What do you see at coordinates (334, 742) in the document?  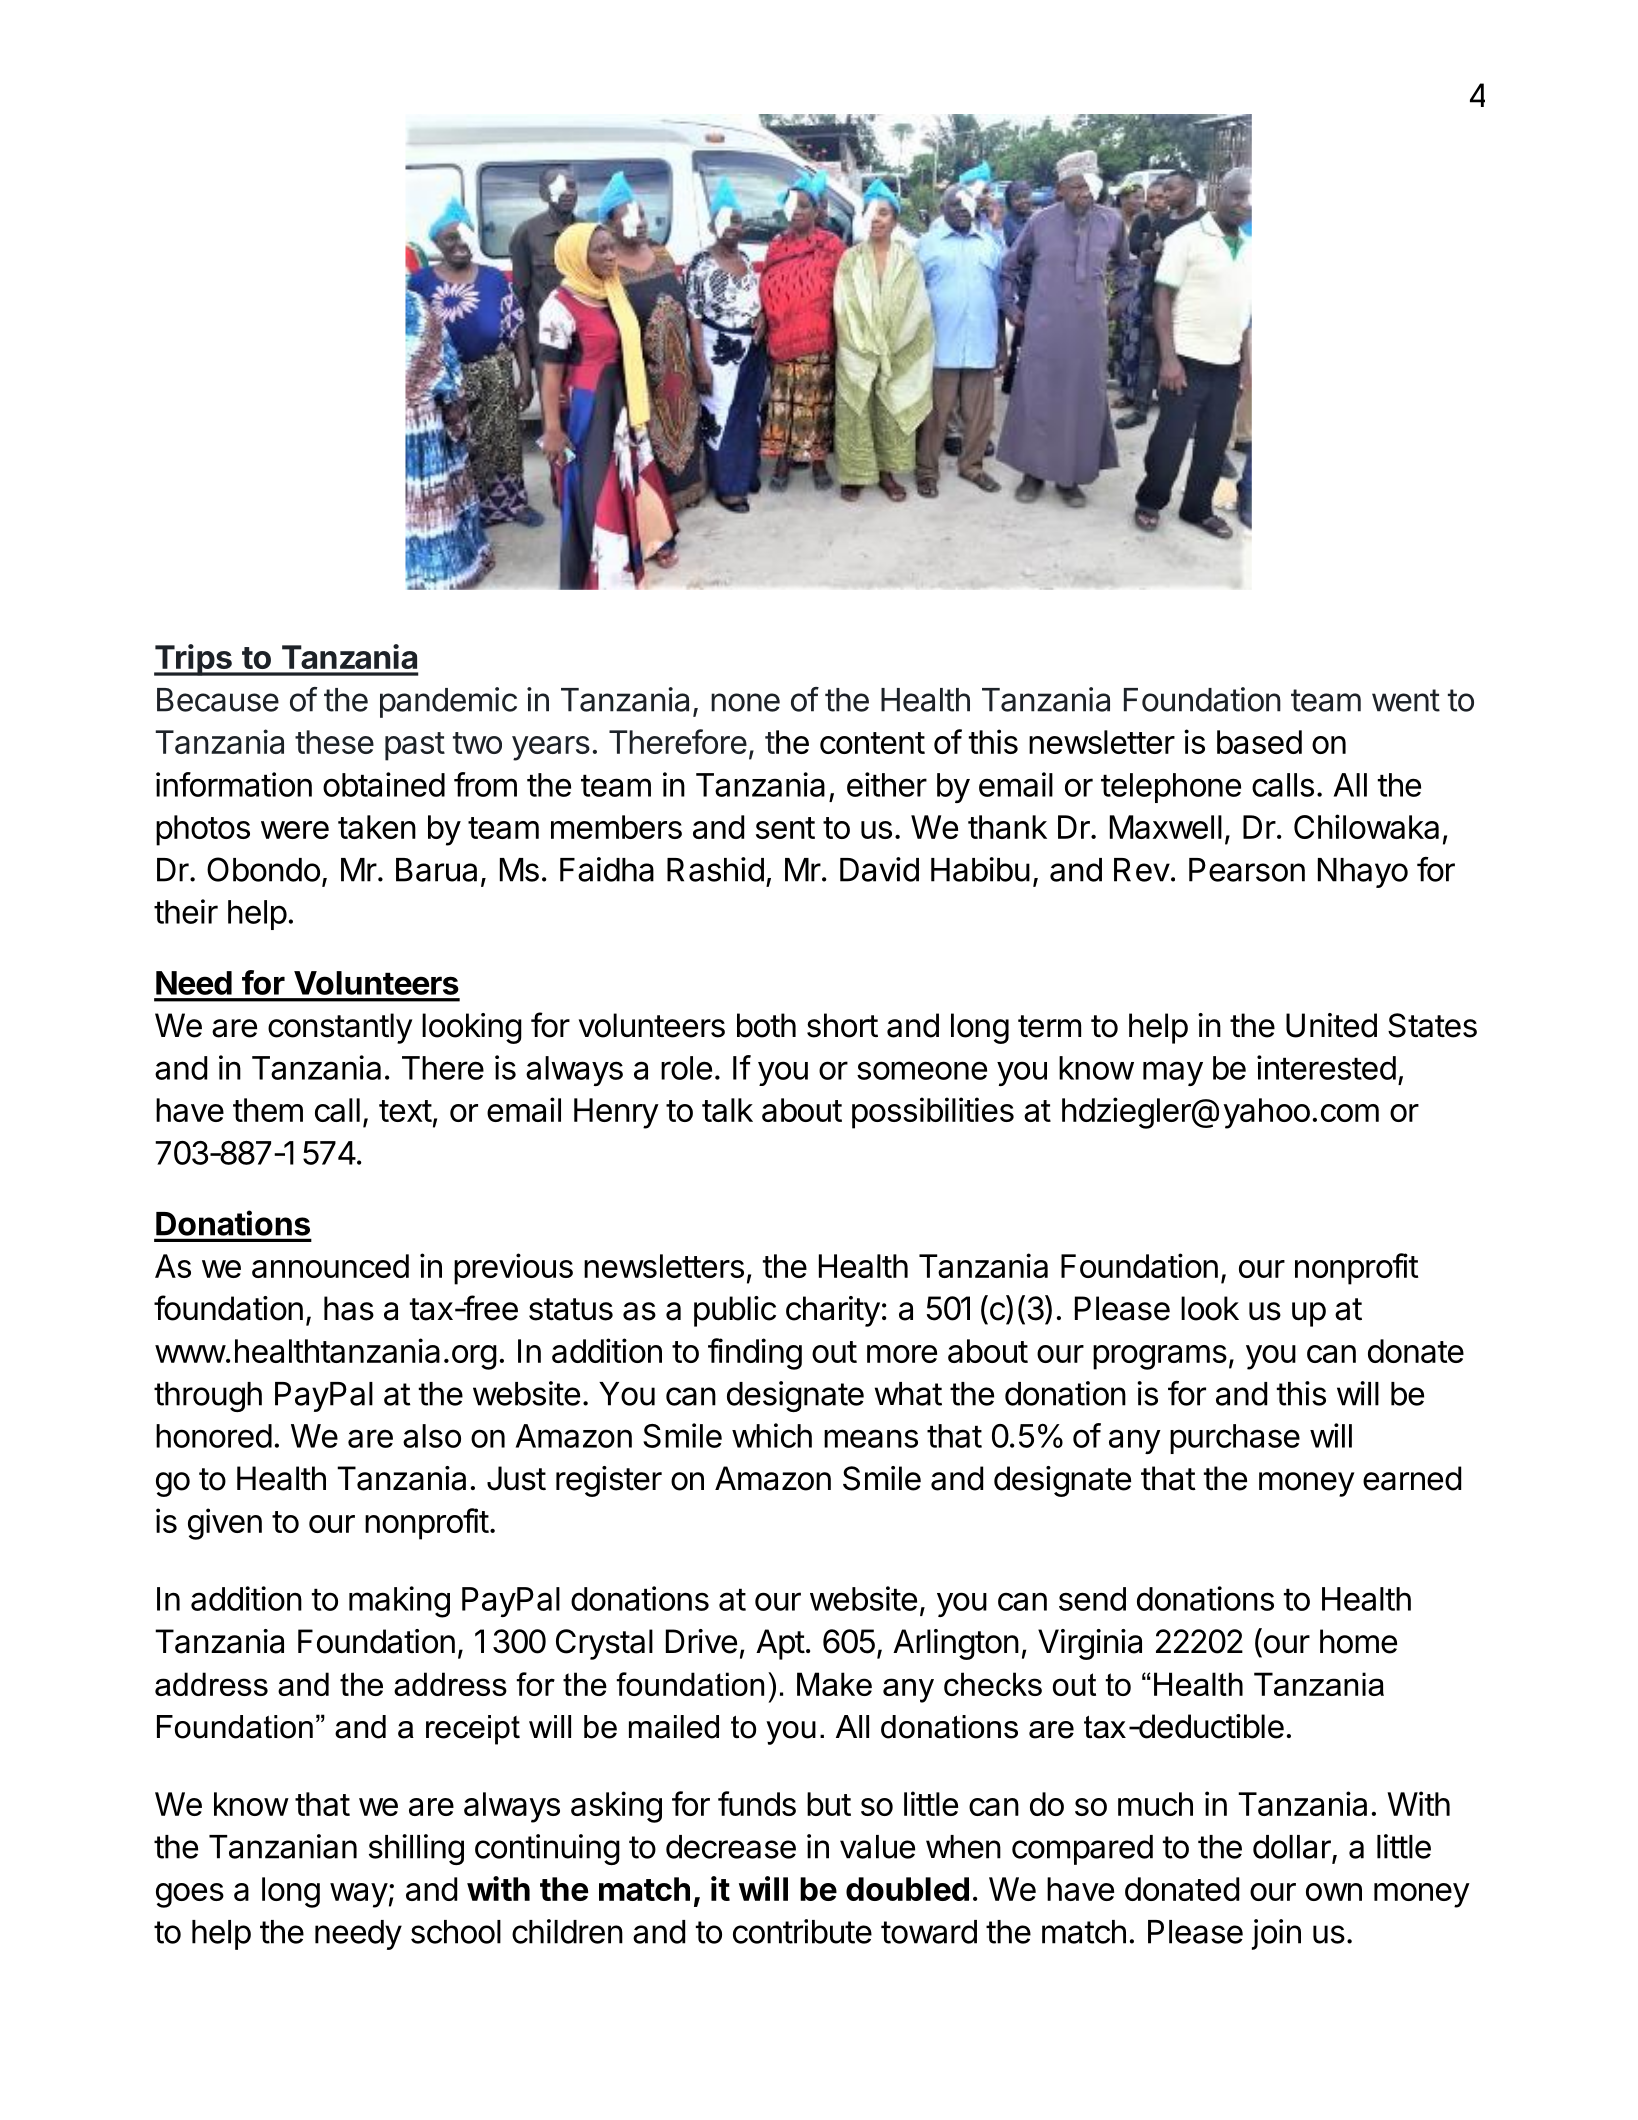 I see `these` at bounding box center [334, 742].
